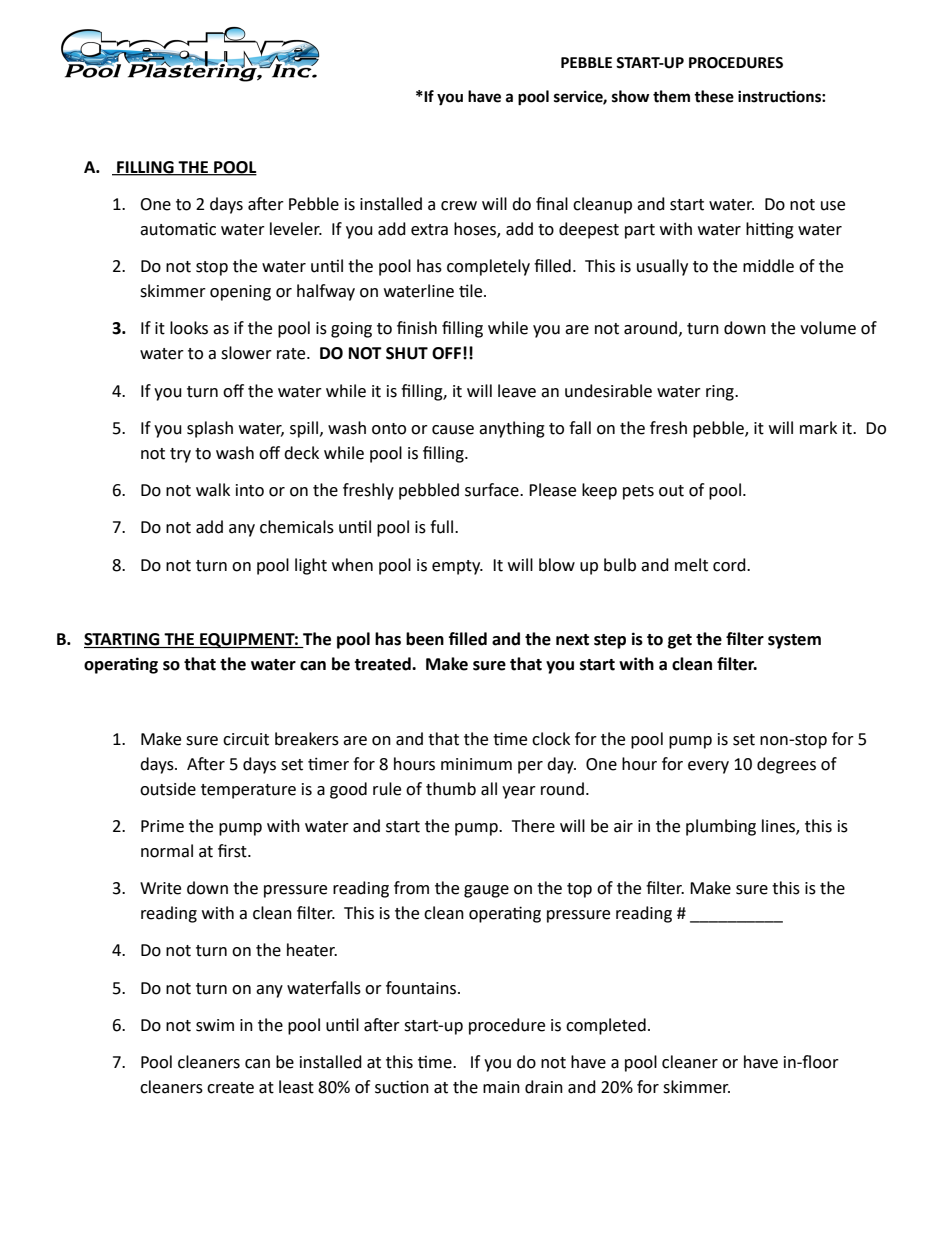 The image size is (952, 1233). What do you see at coordinates (459, 206) in the screenshot?
I see `crew` at bounding box center [459, 206].
